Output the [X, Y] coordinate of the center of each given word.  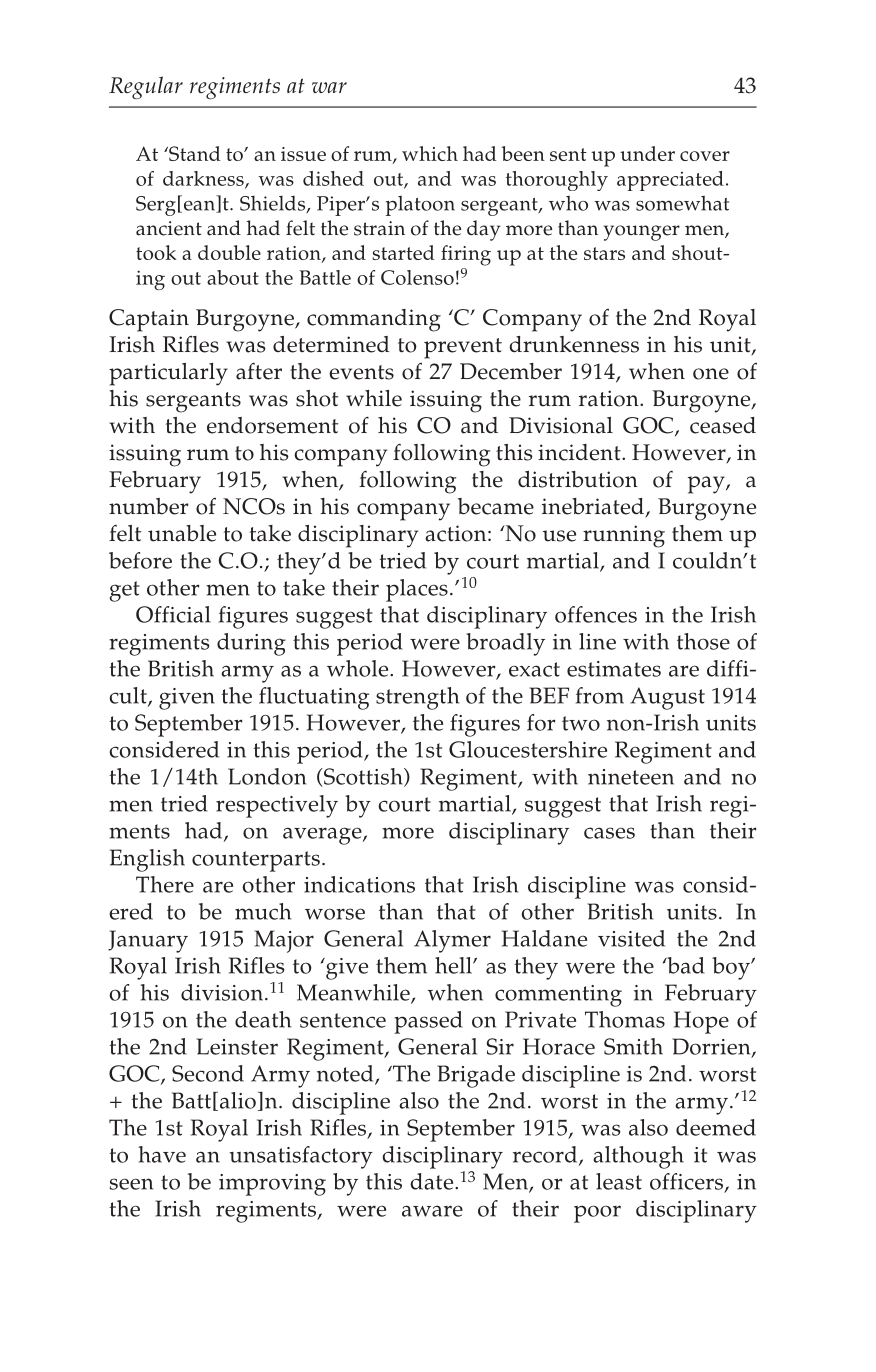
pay [707, 485]
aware [432, 1211]
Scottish [363, 777]
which [430, 153]
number [148, 506]
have [162, 1154]
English [147, 860]
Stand [193, 153]
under [647, 153]
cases [609, 833]
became [496, 506]
